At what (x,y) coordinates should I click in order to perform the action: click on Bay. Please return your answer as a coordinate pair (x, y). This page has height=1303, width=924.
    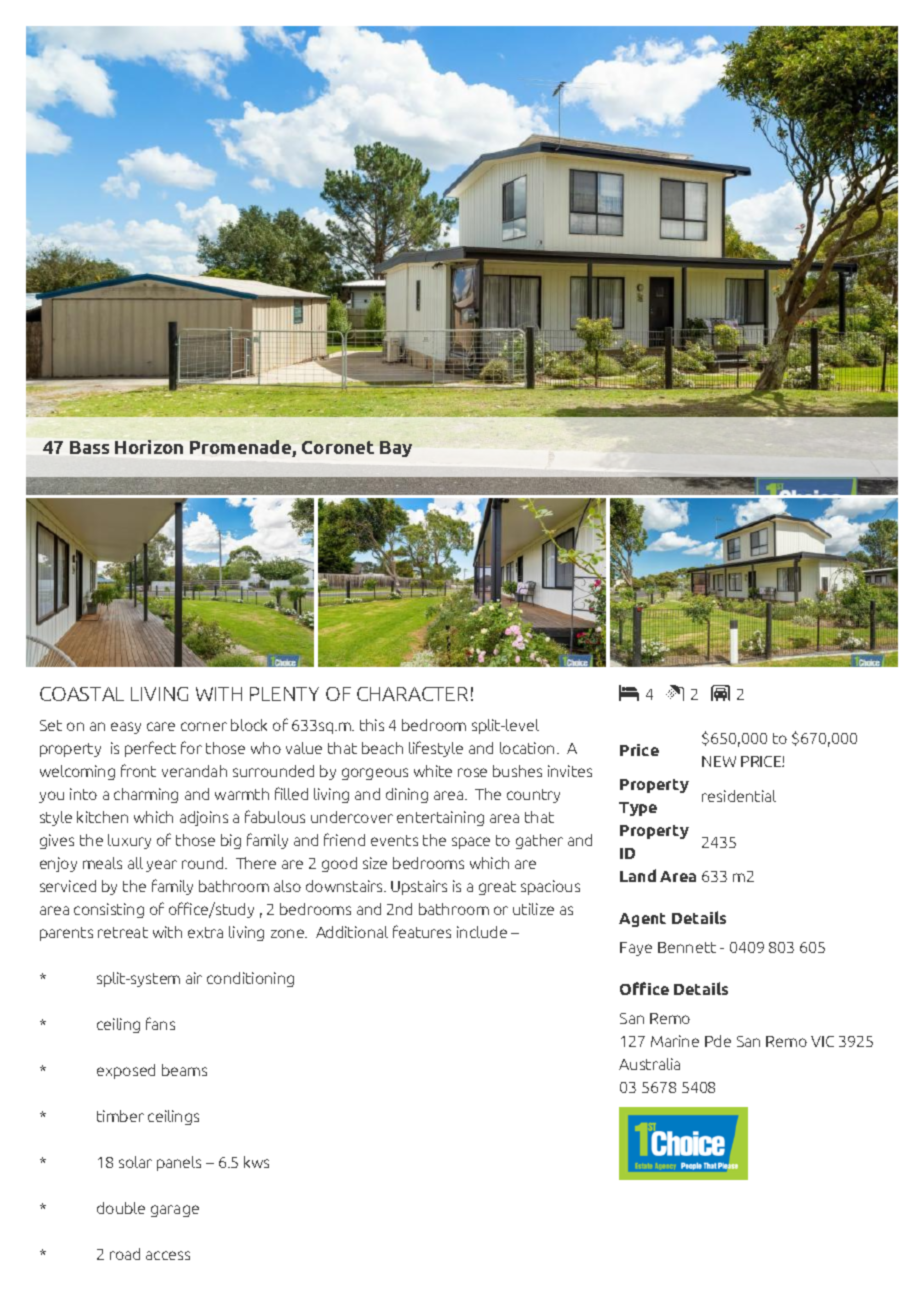
    Looking at the image, I should click on (396, 449).
